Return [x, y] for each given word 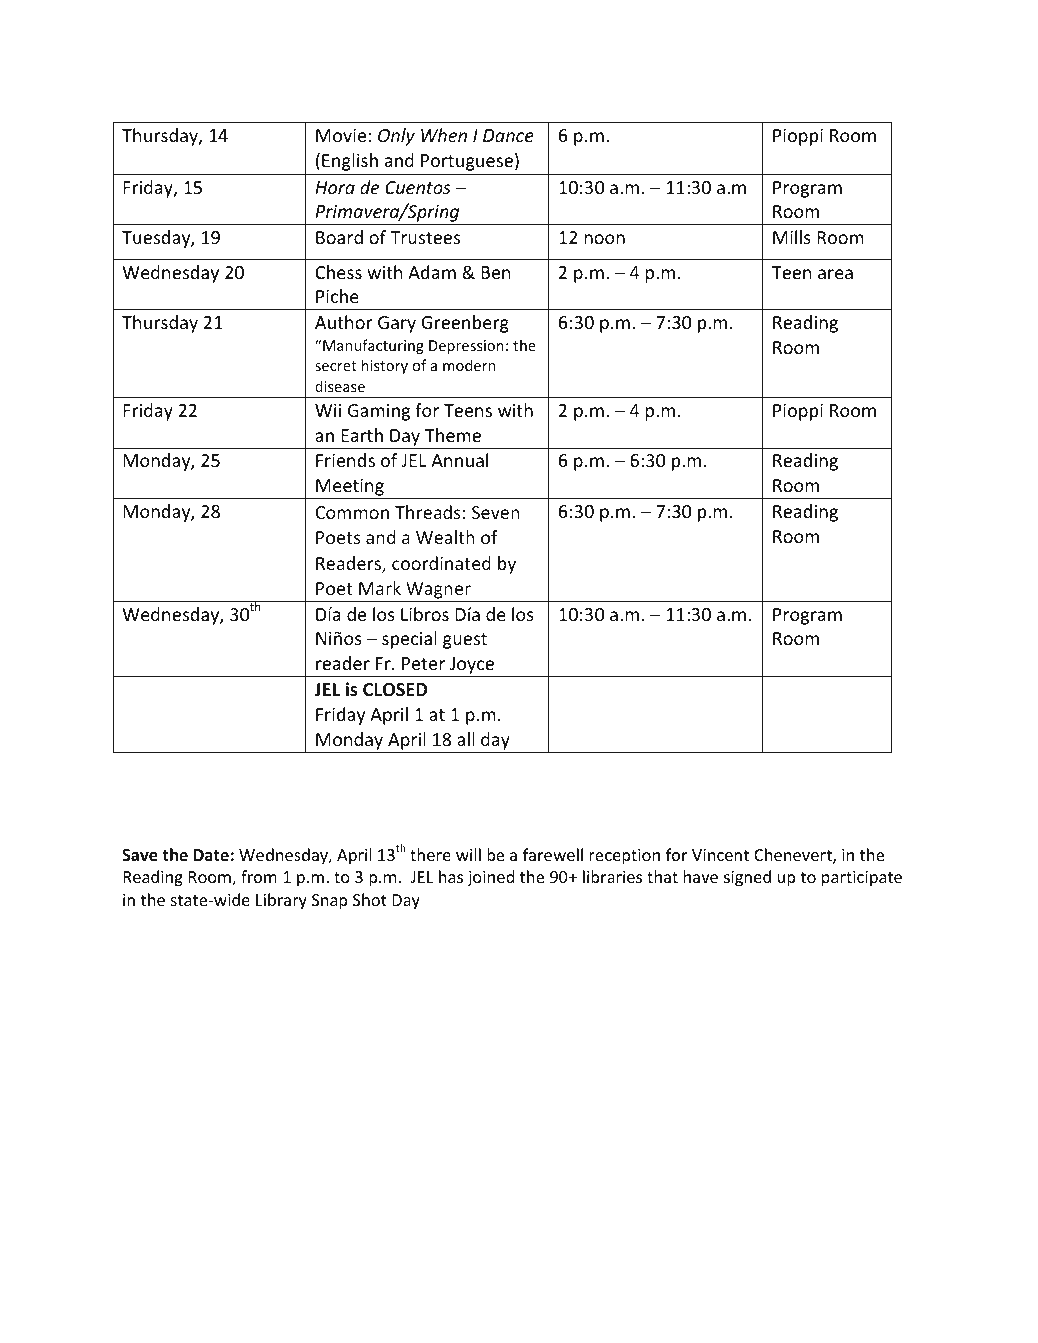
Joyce [472, 667]
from [259, 876]
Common [352, 512]
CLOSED [395, 690]
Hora [335, 187]
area [835, 274]
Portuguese [467, 162]
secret [336, 366]
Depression [466, 347]
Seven [496, 512]
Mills [792, 237]
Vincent [720, 855]
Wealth [445, 537]
